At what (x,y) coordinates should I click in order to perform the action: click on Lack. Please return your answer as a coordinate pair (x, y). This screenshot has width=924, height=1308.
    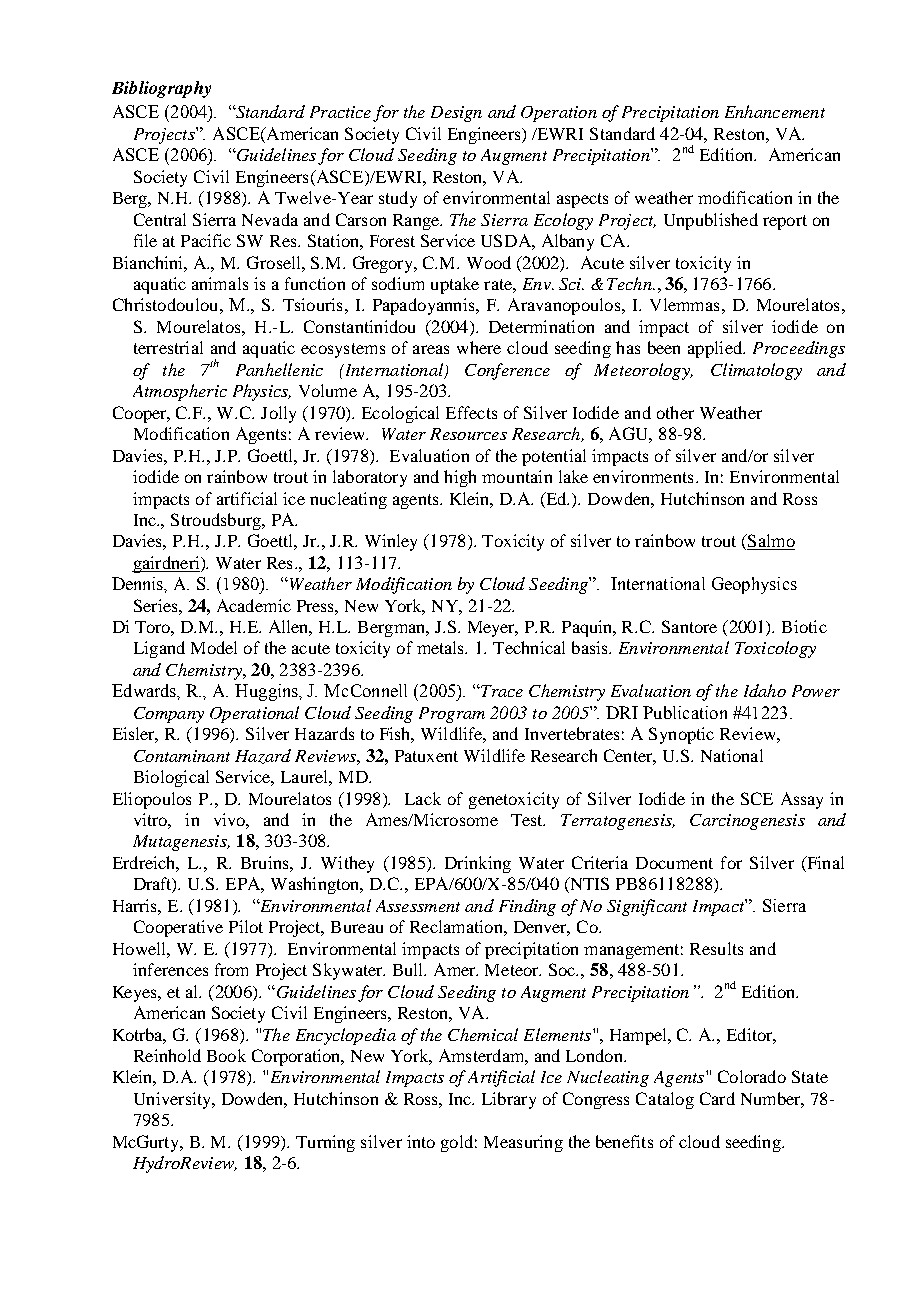
    Looking at the image, I should click on (423, 798).
